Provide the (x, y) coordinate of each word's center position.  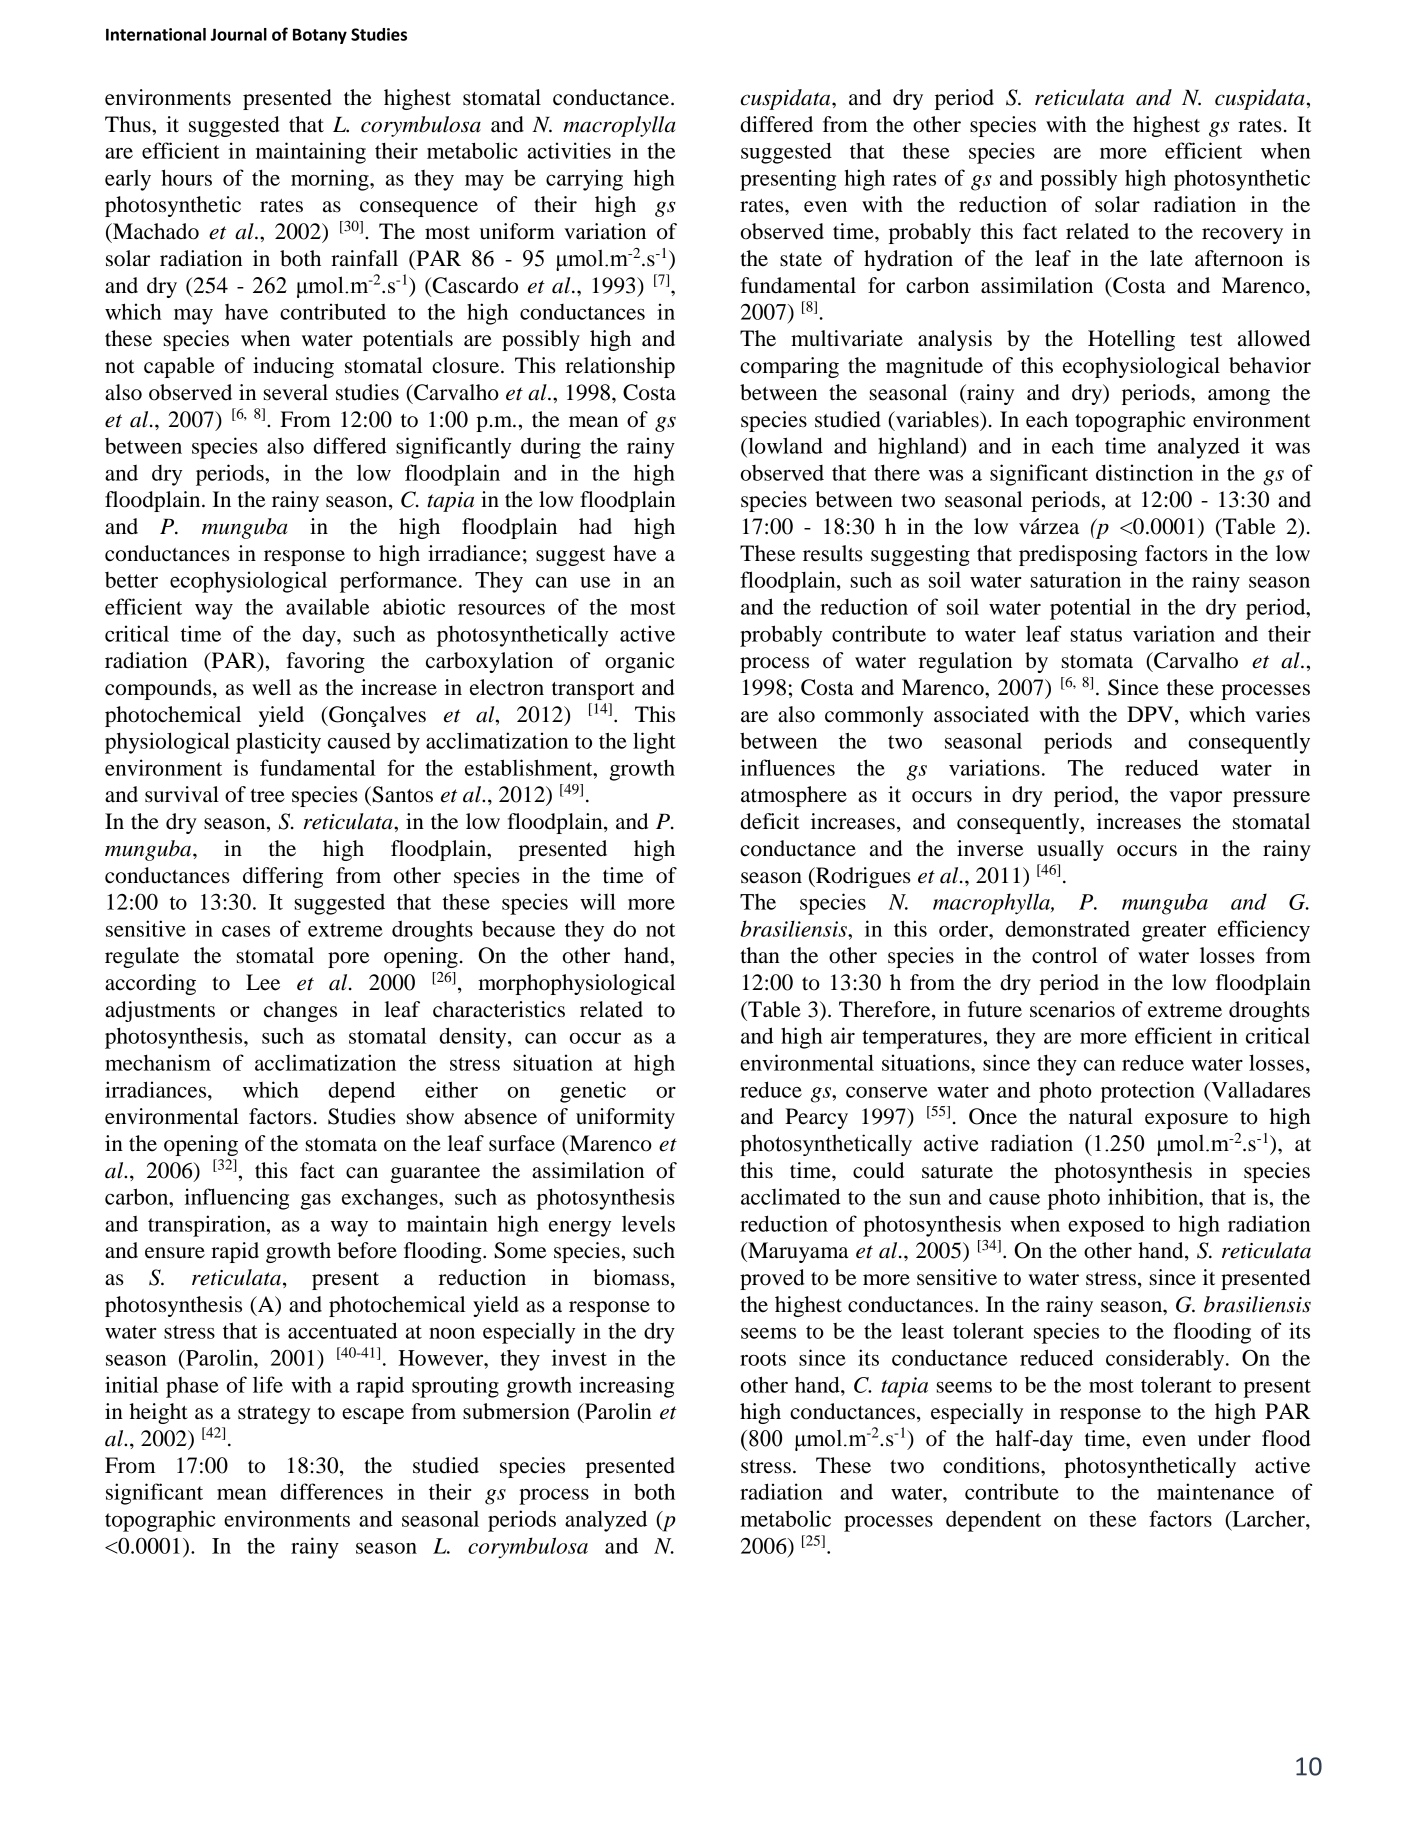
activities (569, 150)
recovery (1242, 236)
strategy (274, 1415)
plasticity (278, 743)
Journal (239, 34)
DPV (1151, 715)
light (654, 743)
